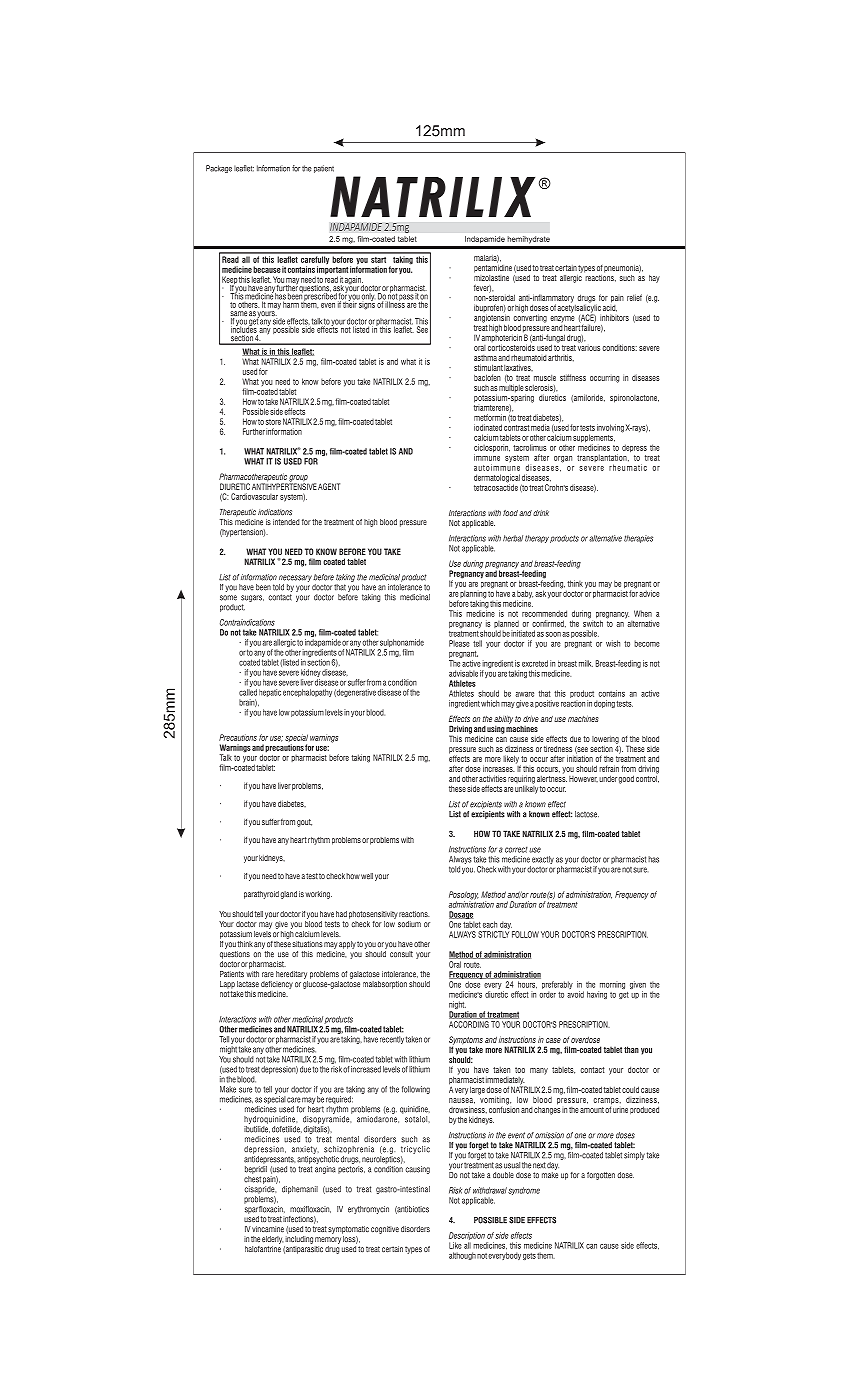 The width and height of the screenshot is (849, 1400). I want to click on memory, so click(328, 1240).
